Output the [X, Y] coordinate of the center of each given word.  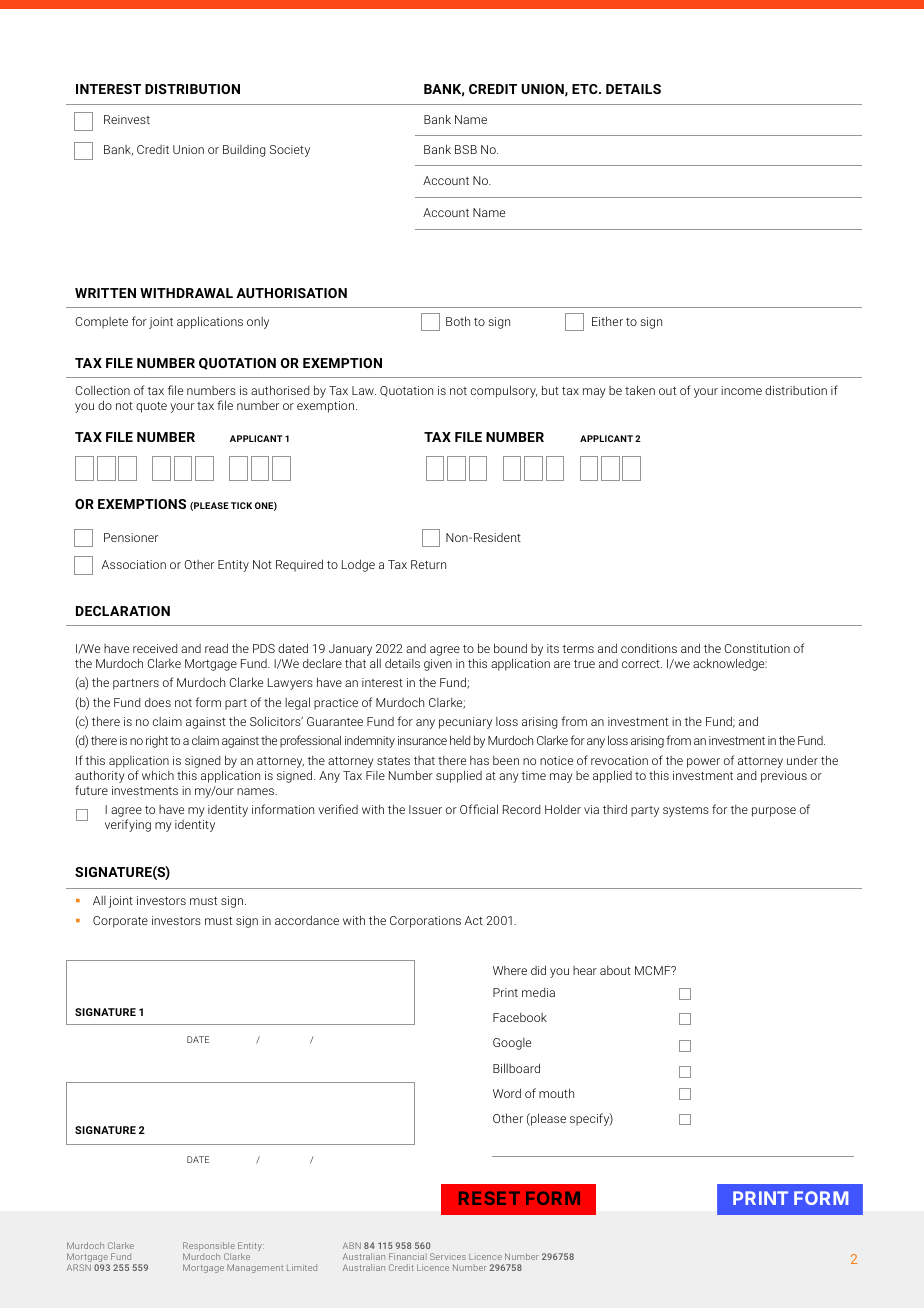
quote [151, 407]
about [615, 970]
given [438, 665]
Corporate [120, 922]
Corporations [425, 922]
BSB [466, 149]
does [158, 702]
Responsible [209, 1248]
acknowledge [730, 664]
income [741, 390]
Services [448, 1256]
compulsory [504, 391]
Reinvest [127, 119]
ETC [586, 89]
